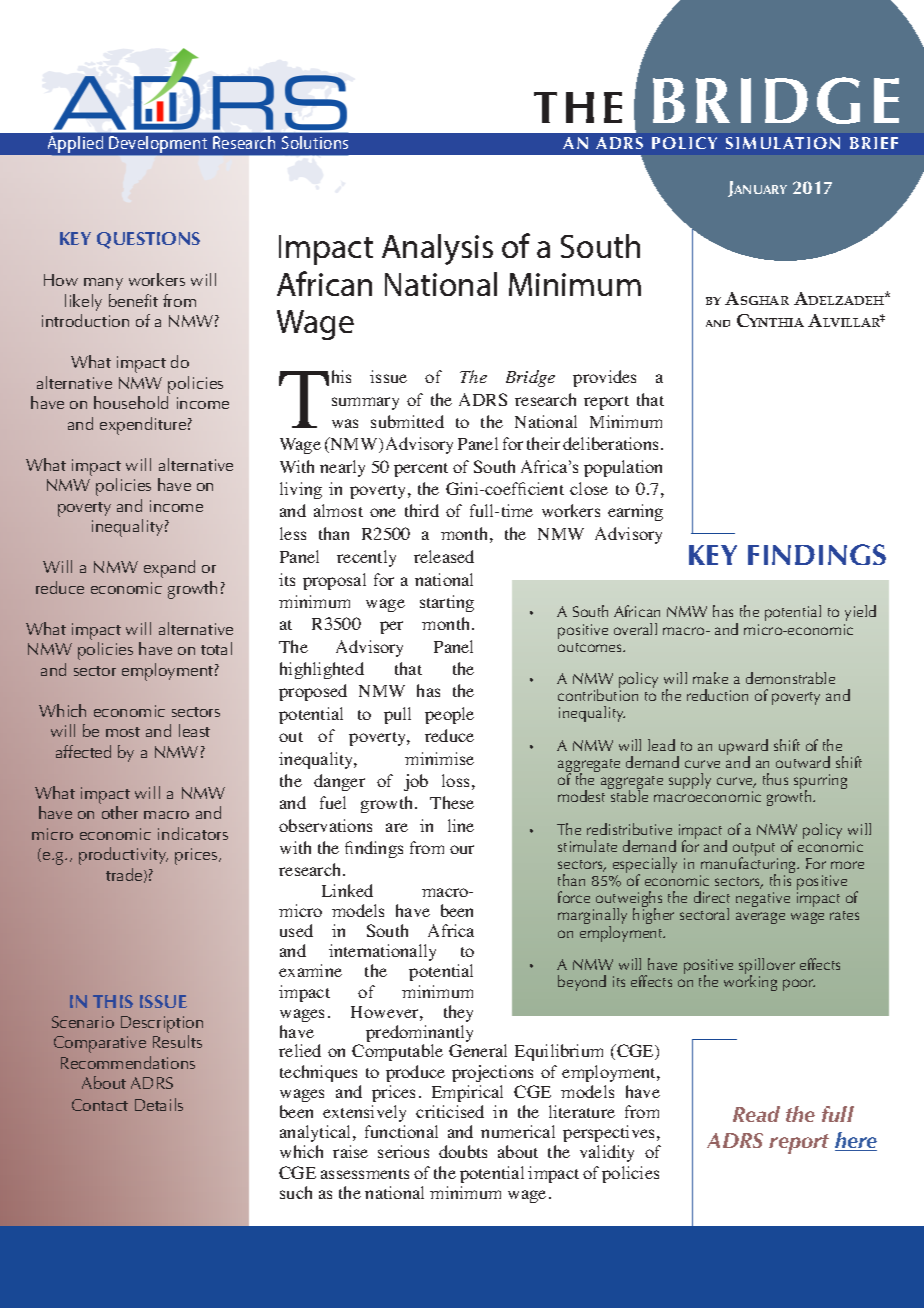  Describe the element at coordinates (463, 1151) in the image. I see `doubts` at that location.
